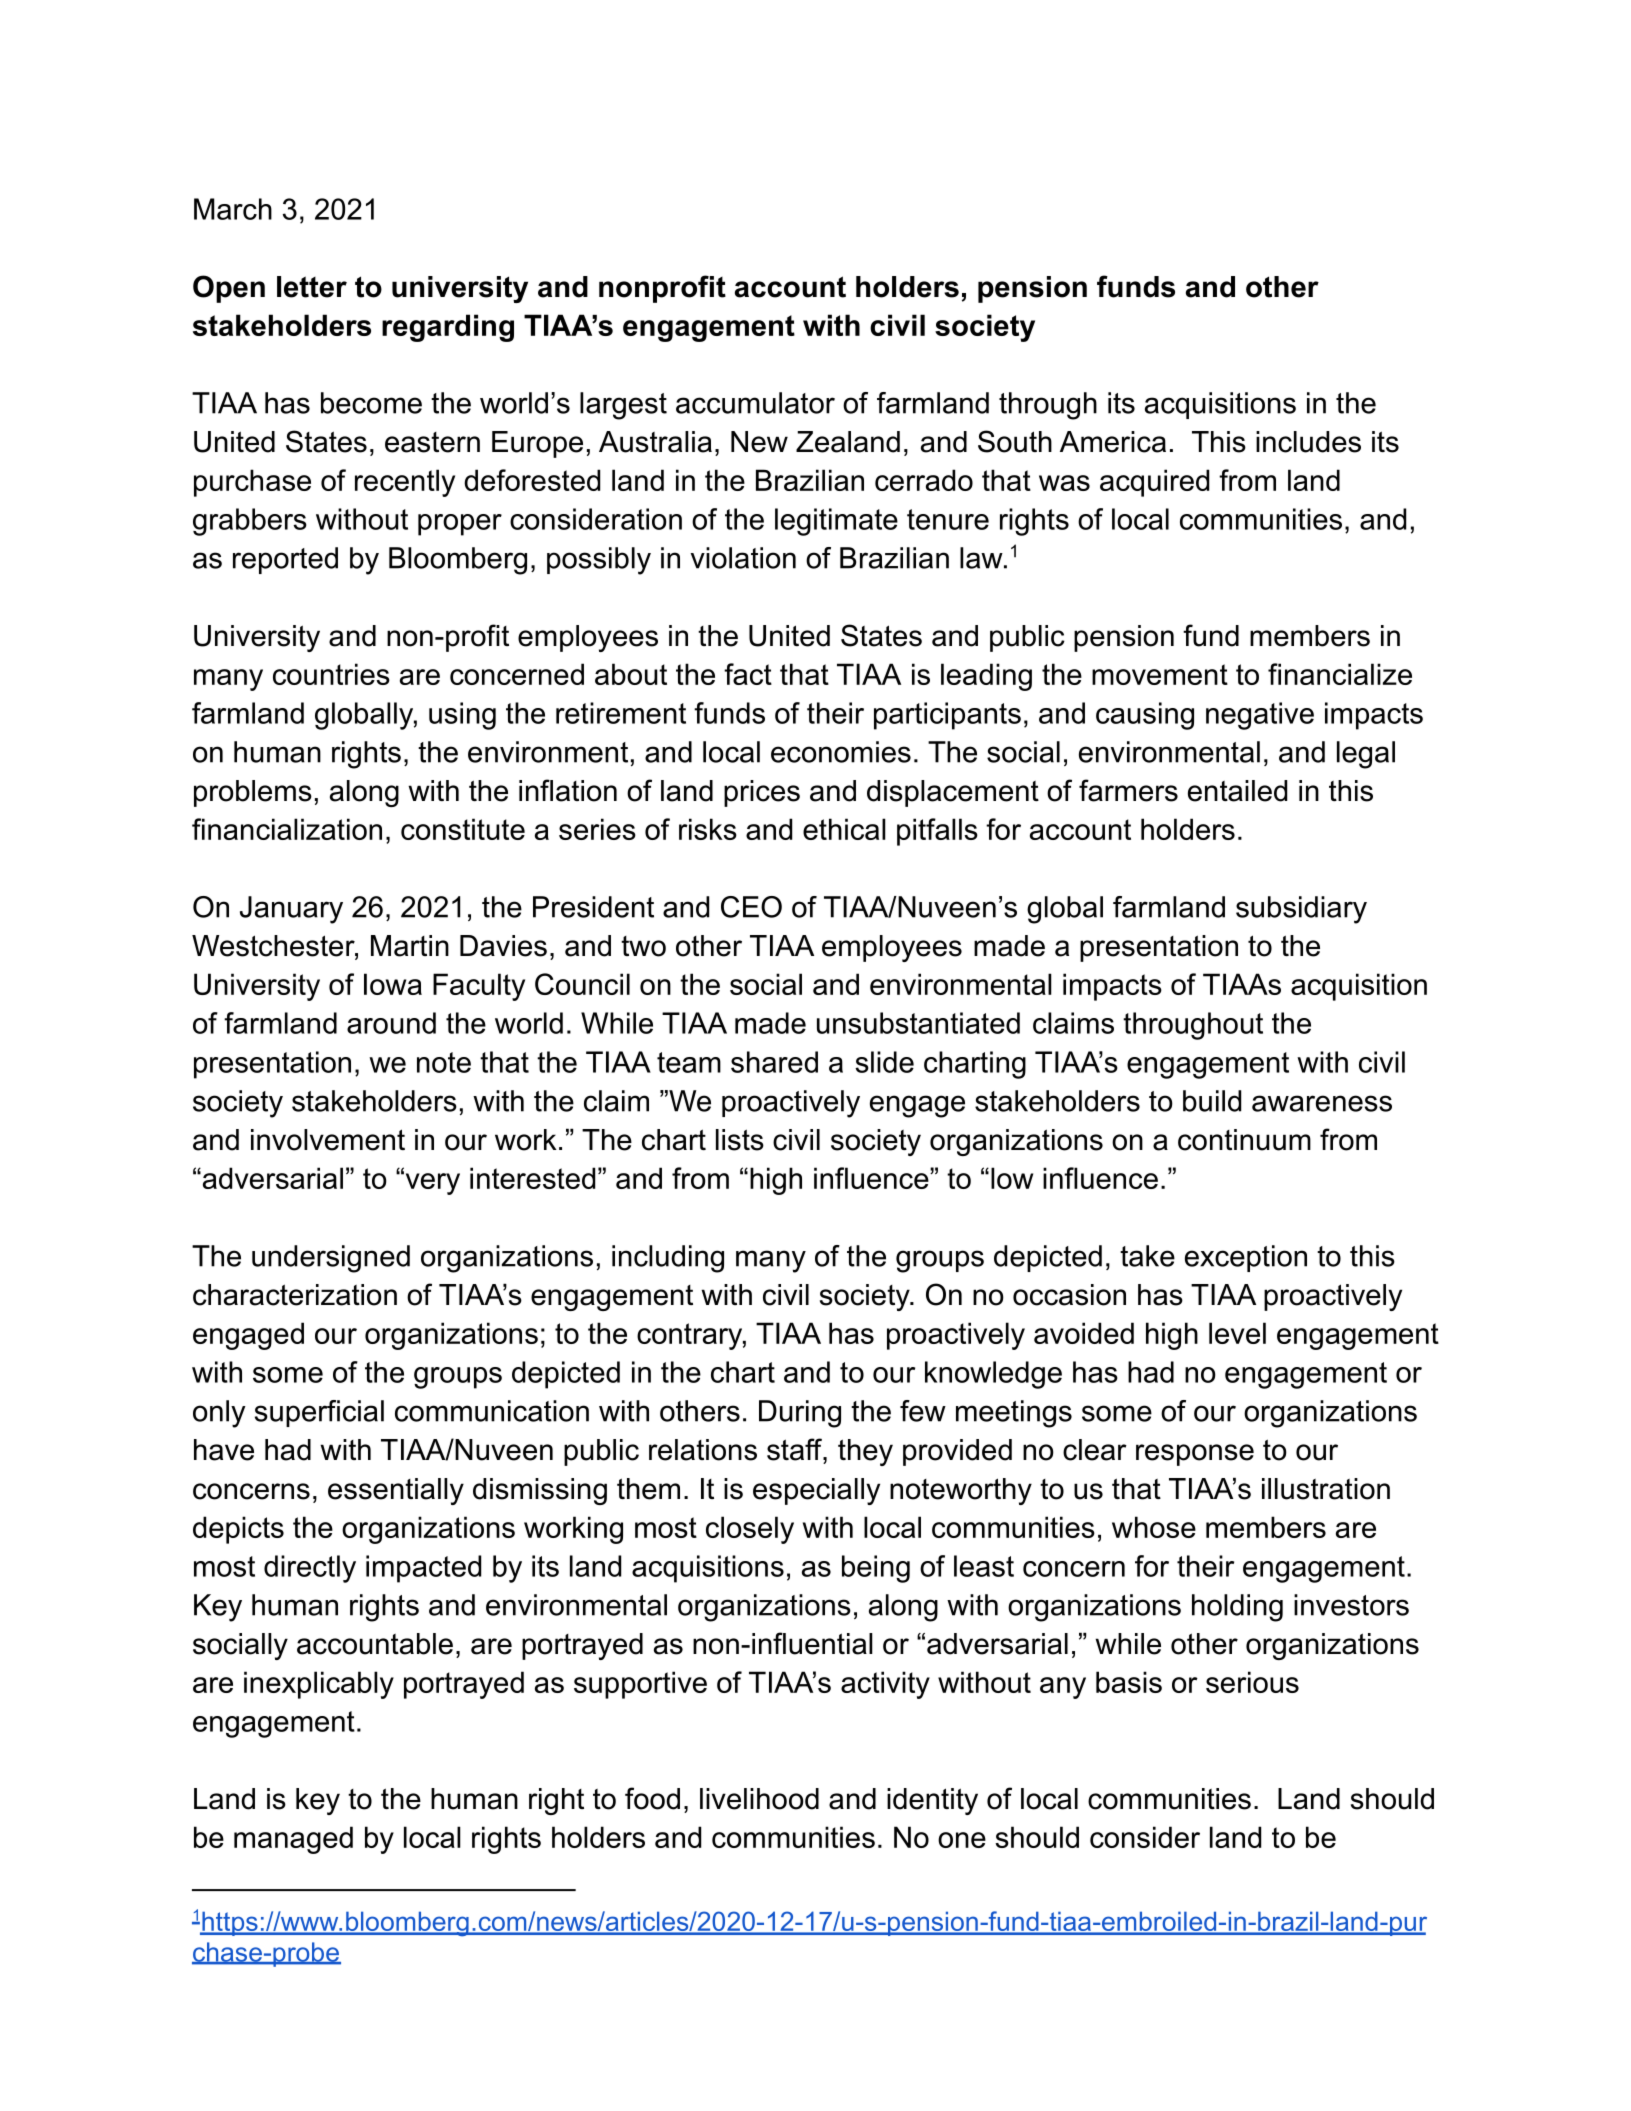  I want to click on managed, so click(293, 1840).
